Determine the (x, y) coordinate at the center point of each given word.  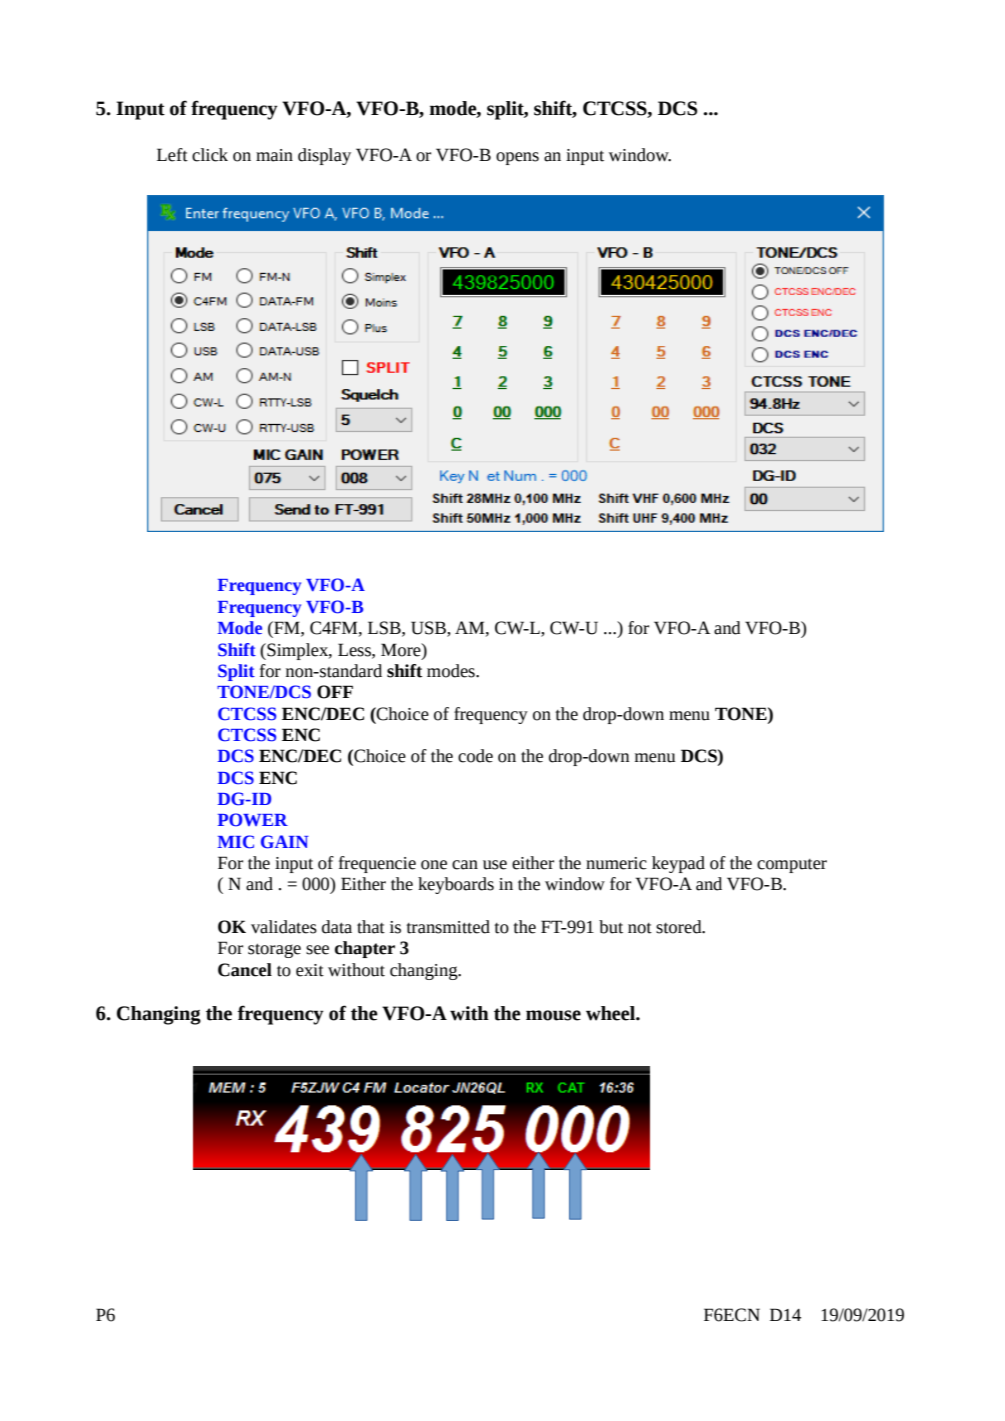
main (274, 155)
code (475, 756)
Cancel (245, 970)
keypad (678, 864)
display (324, 156)
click (210, 155)
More (402, 650)
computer (792, 866)
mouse (553, 1015)
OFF (335, 692)
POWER (253, 820)
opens (517, 158)
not (640, 928)
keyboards (456, 885)
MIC (235, 842)
